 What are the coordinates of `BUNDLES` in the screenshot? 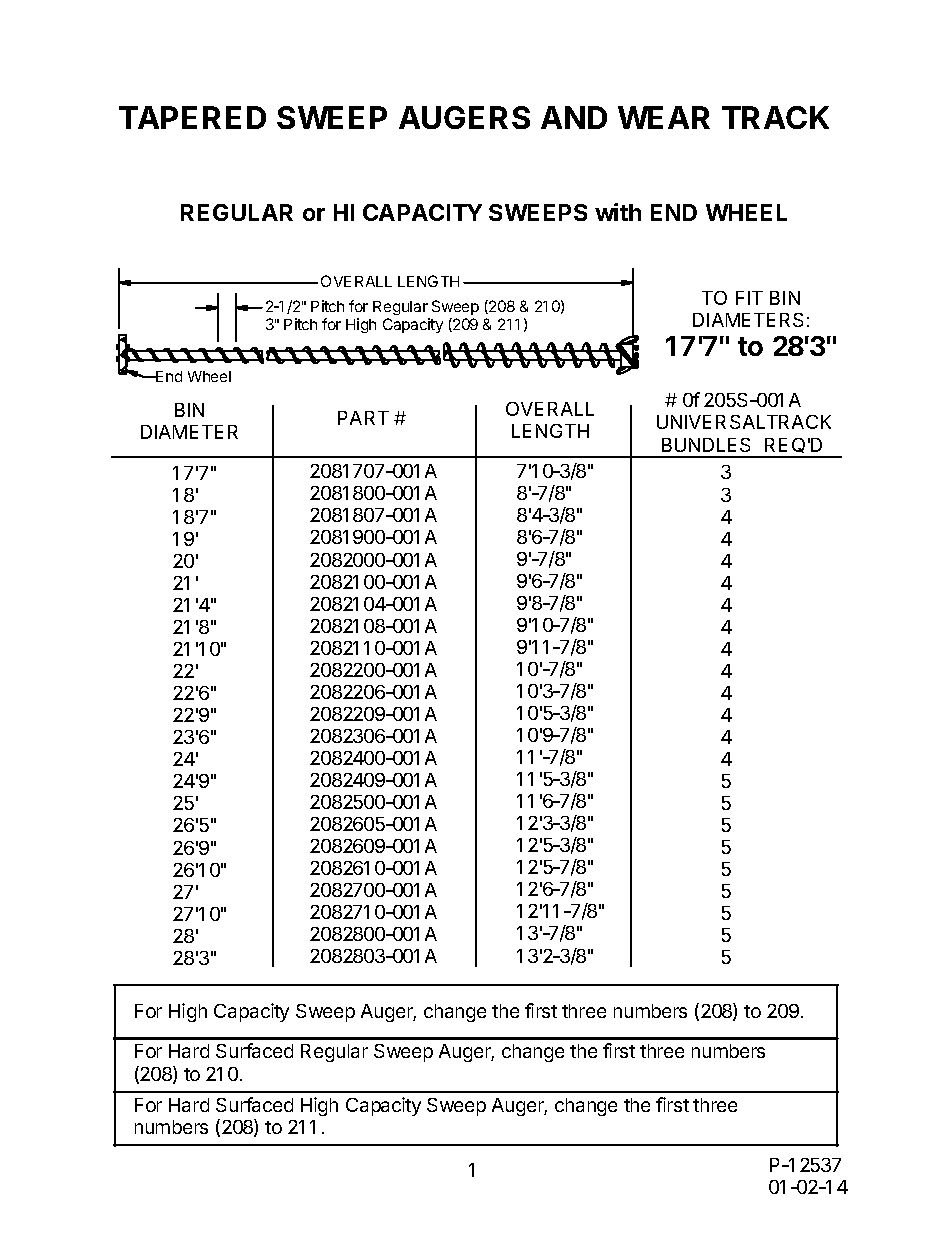 It's located at (706, 445).
